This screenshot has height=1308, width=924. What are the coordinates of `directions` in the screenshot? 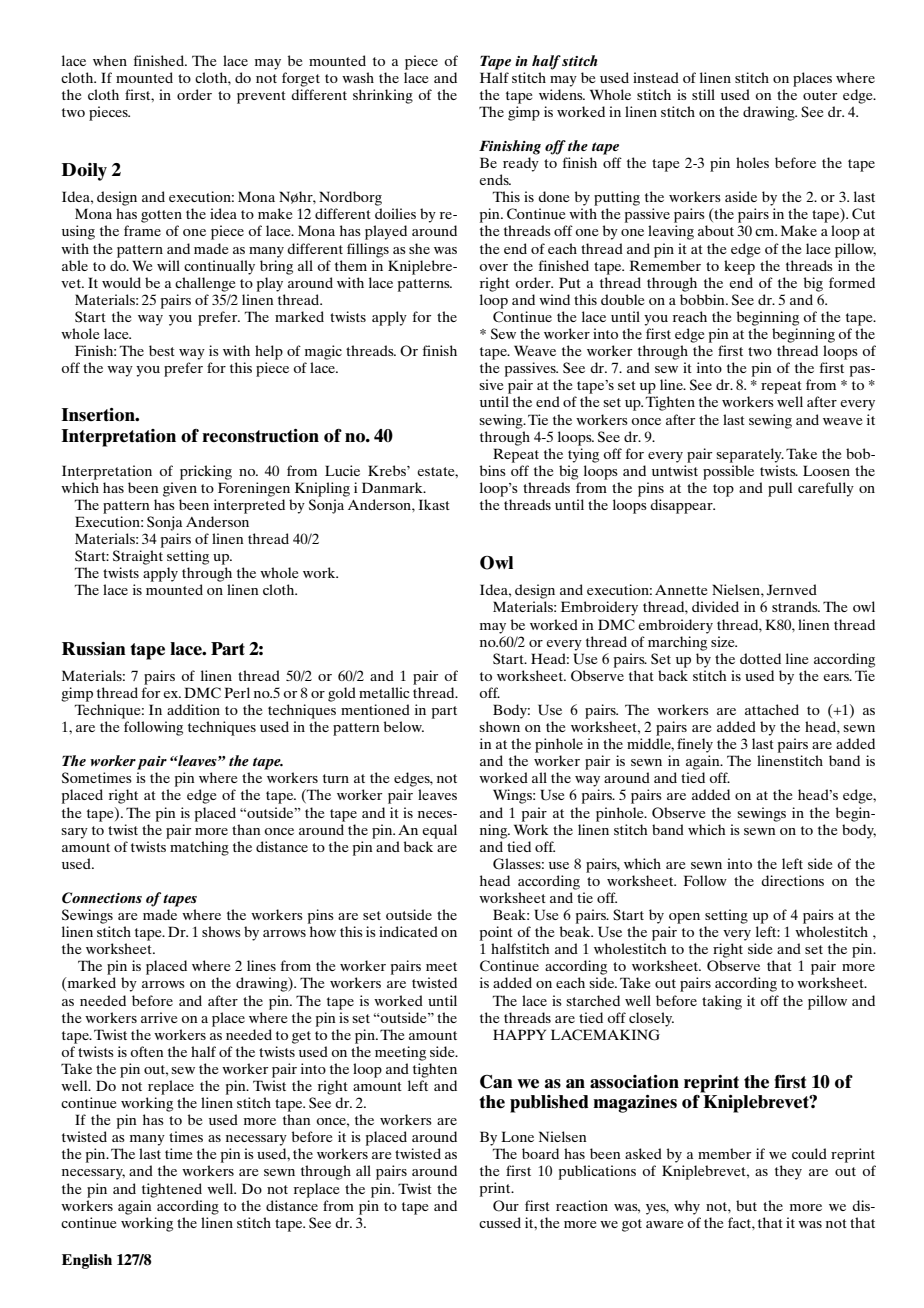 It's located at (792, 880).
